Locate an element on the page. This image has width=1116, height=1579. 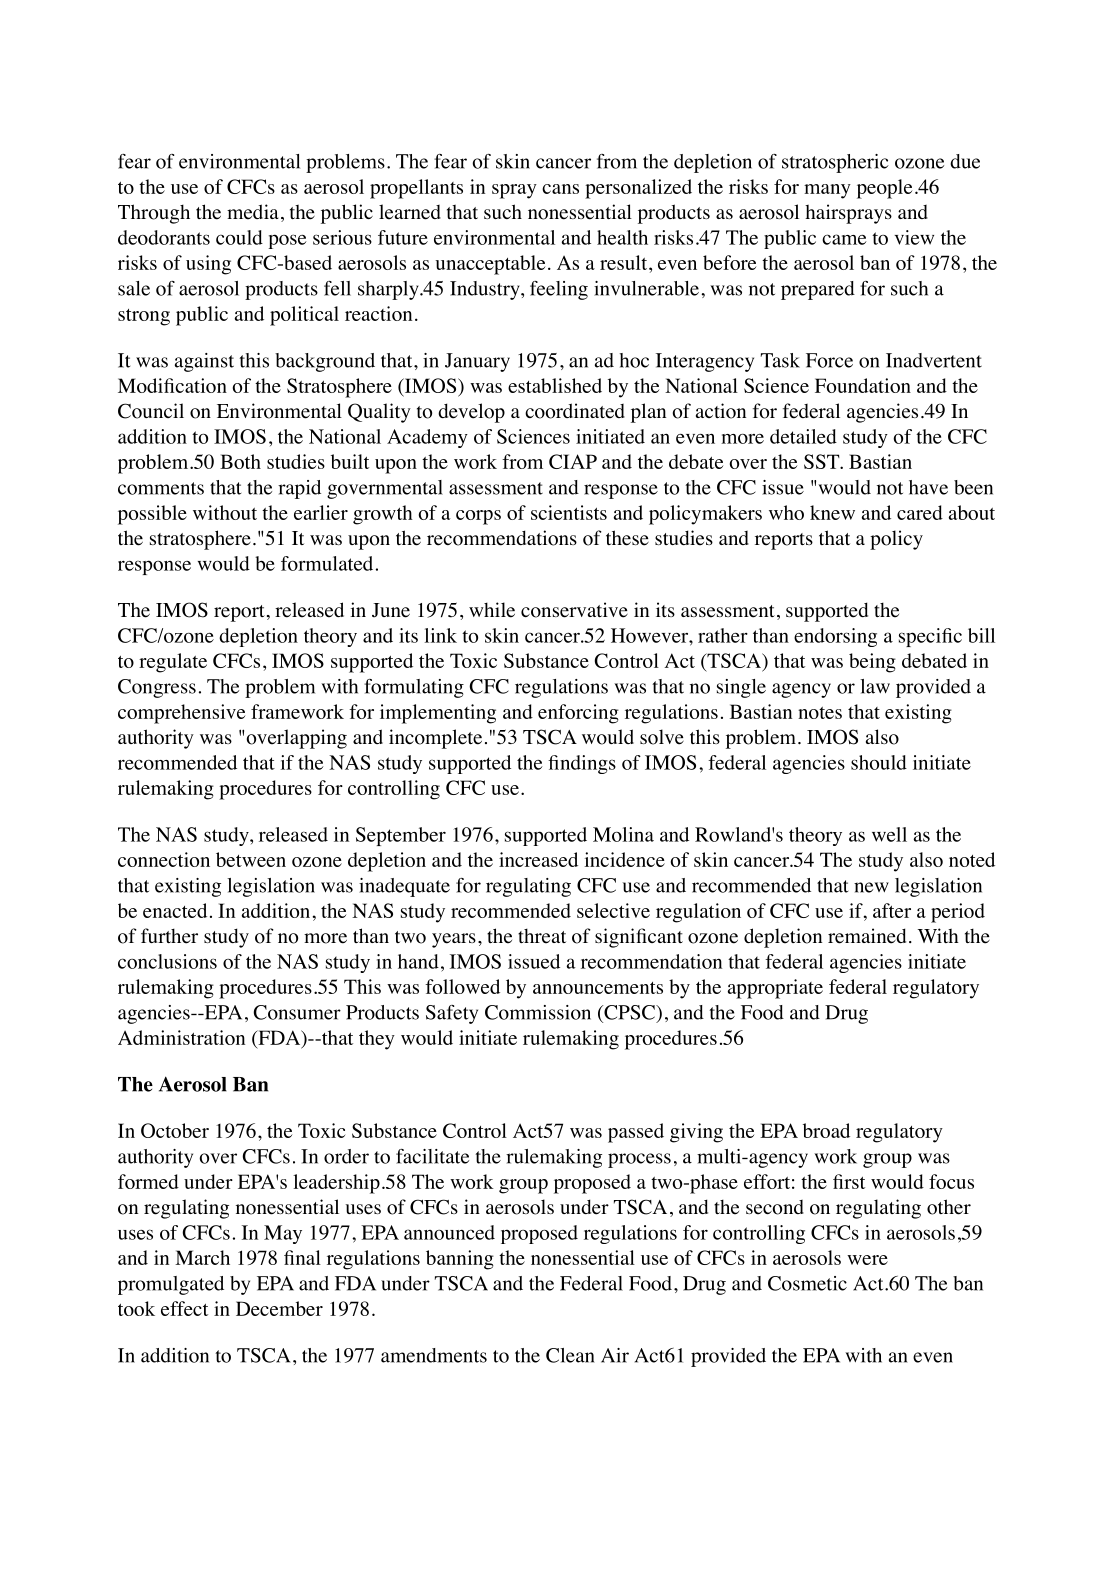
cans is located at coordinates (560, 189).
